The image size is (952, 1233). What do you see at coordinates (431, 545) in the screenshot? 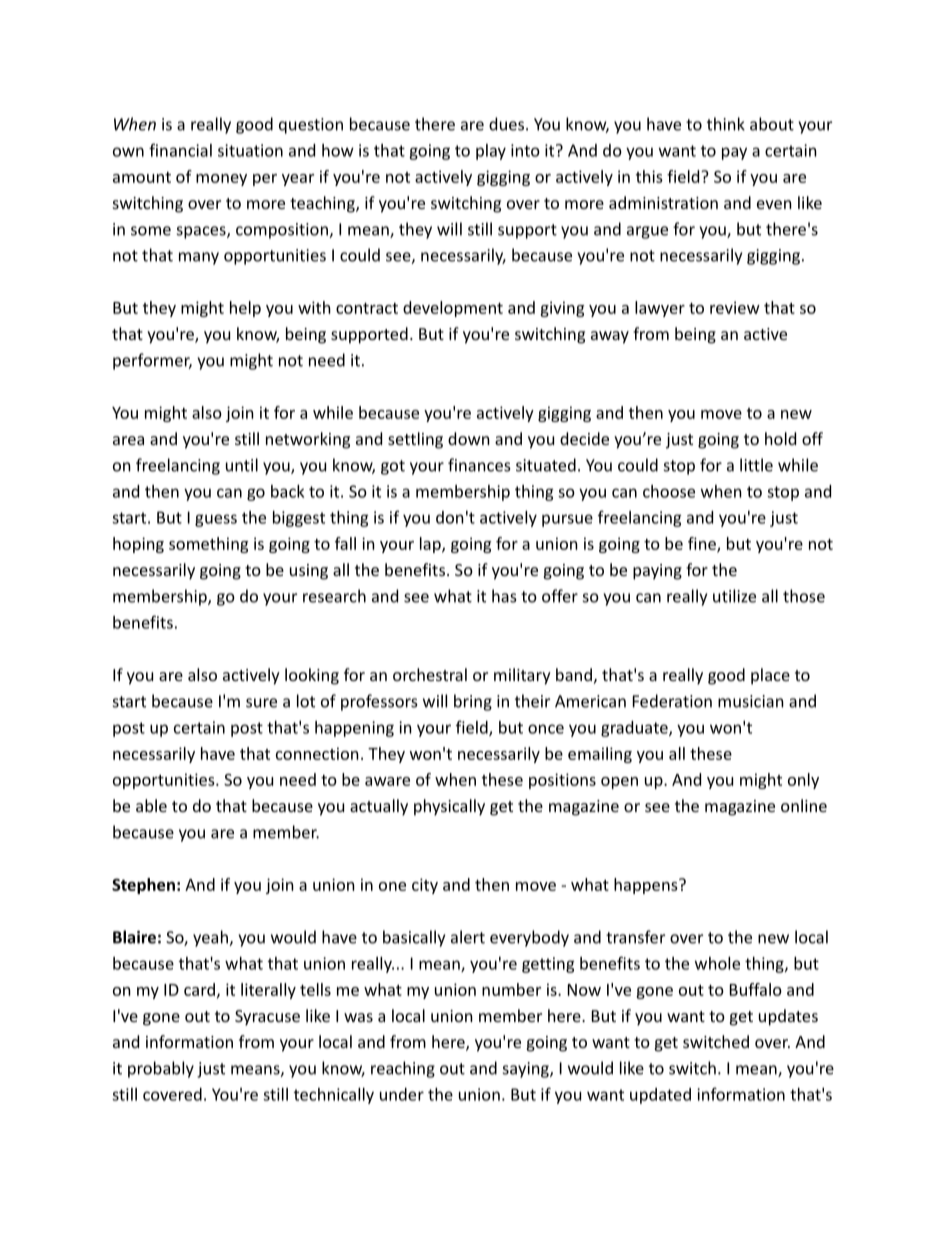
I see `lap` at bounding box center [431, 545].
